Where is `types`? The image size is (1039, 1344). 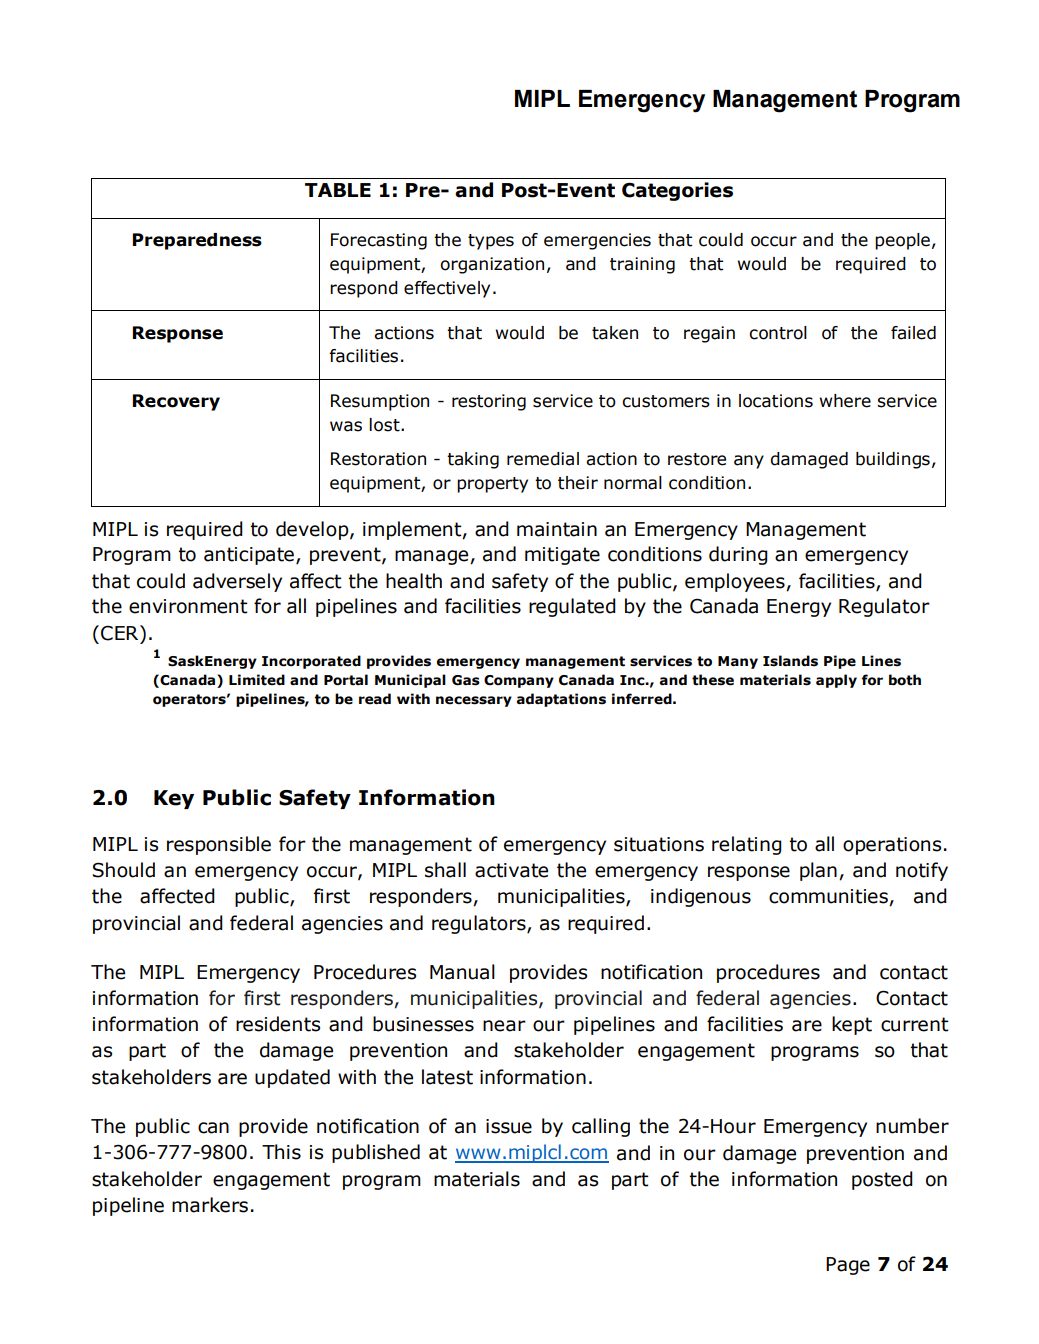 types is located at coordinates (491, 242).
